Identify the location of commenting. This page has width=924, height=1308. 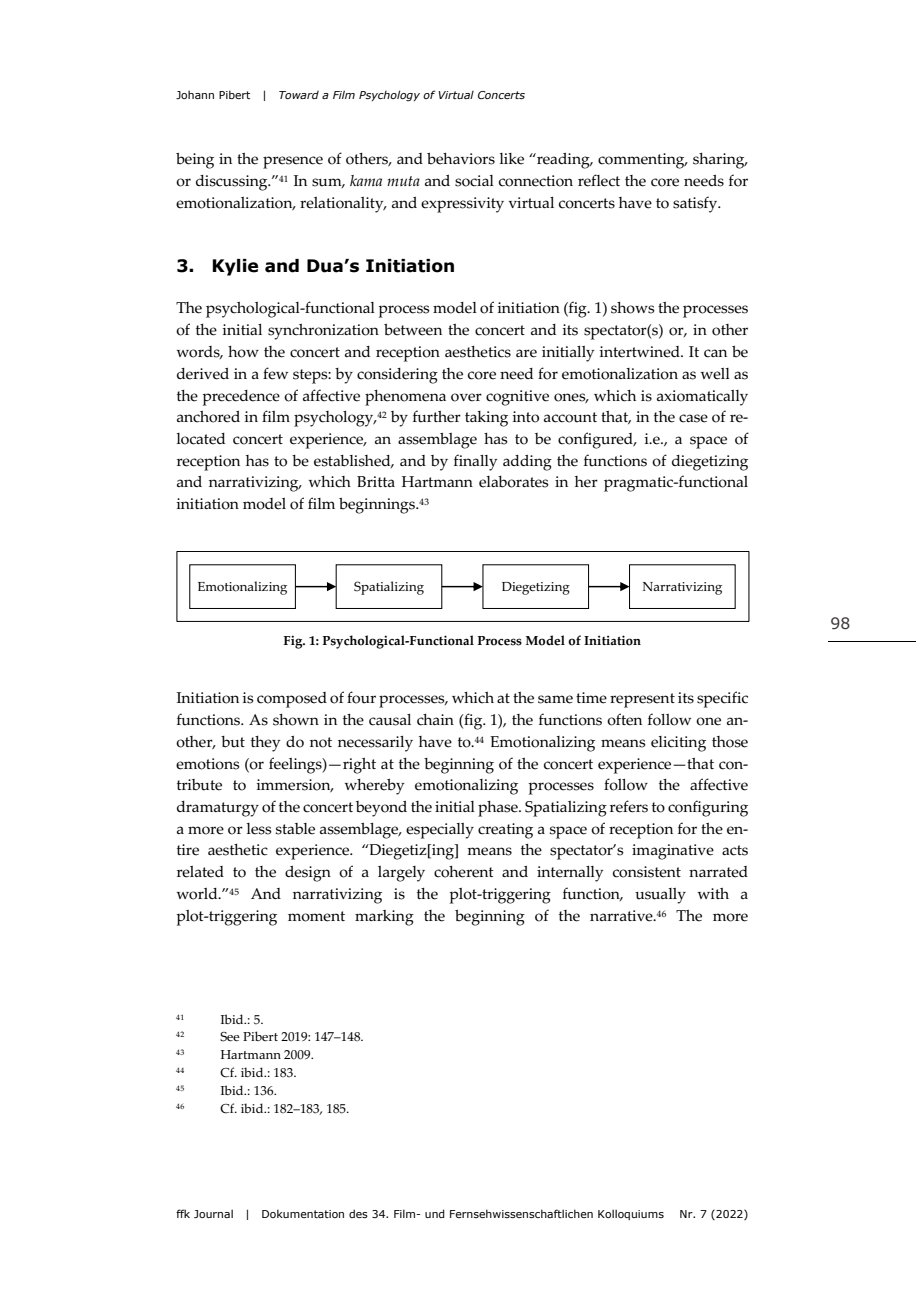
(642, 161).
